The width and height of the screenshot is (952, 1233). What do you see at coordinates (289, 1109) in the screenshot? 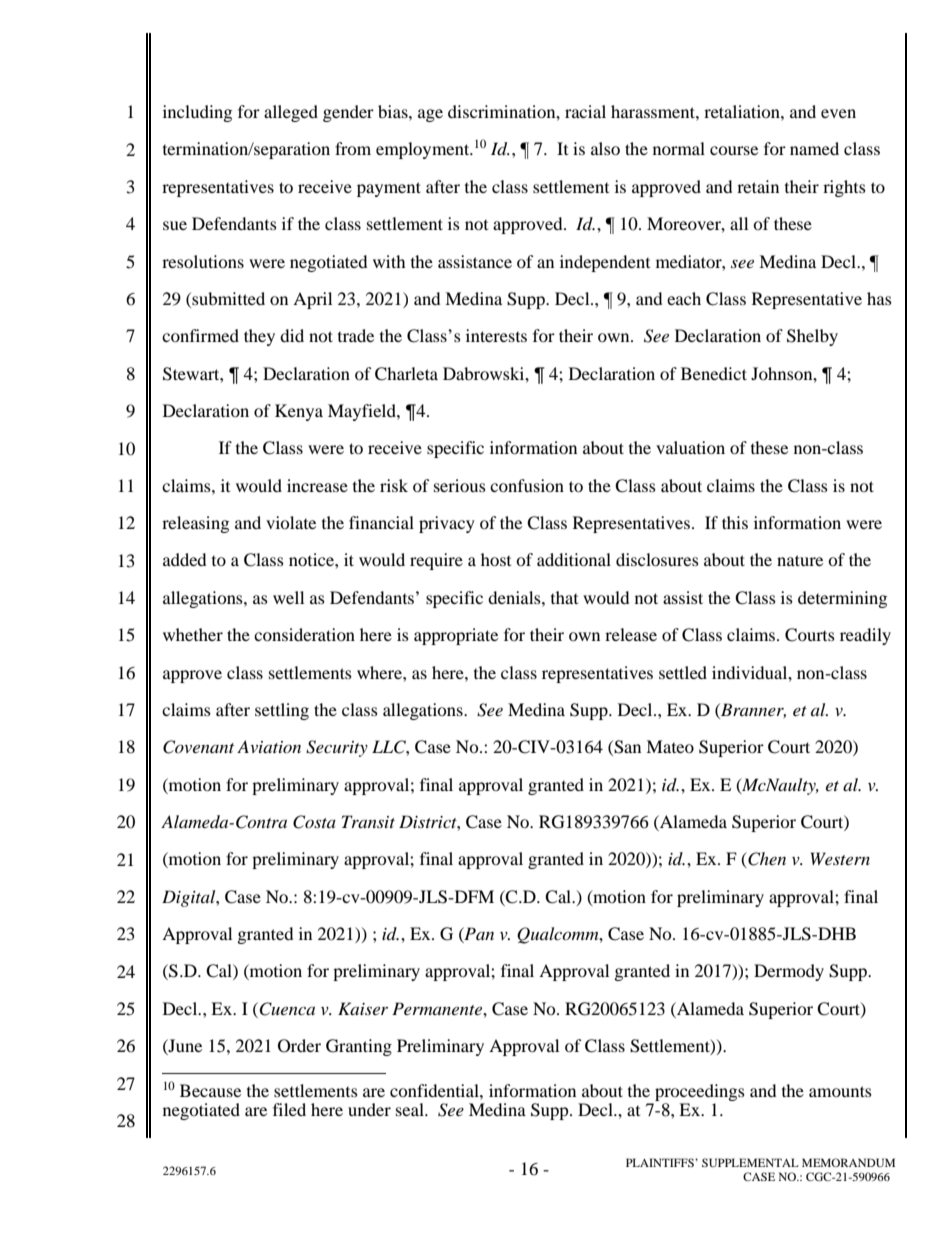
I see `filed` at bounding box center [289, 1109].
